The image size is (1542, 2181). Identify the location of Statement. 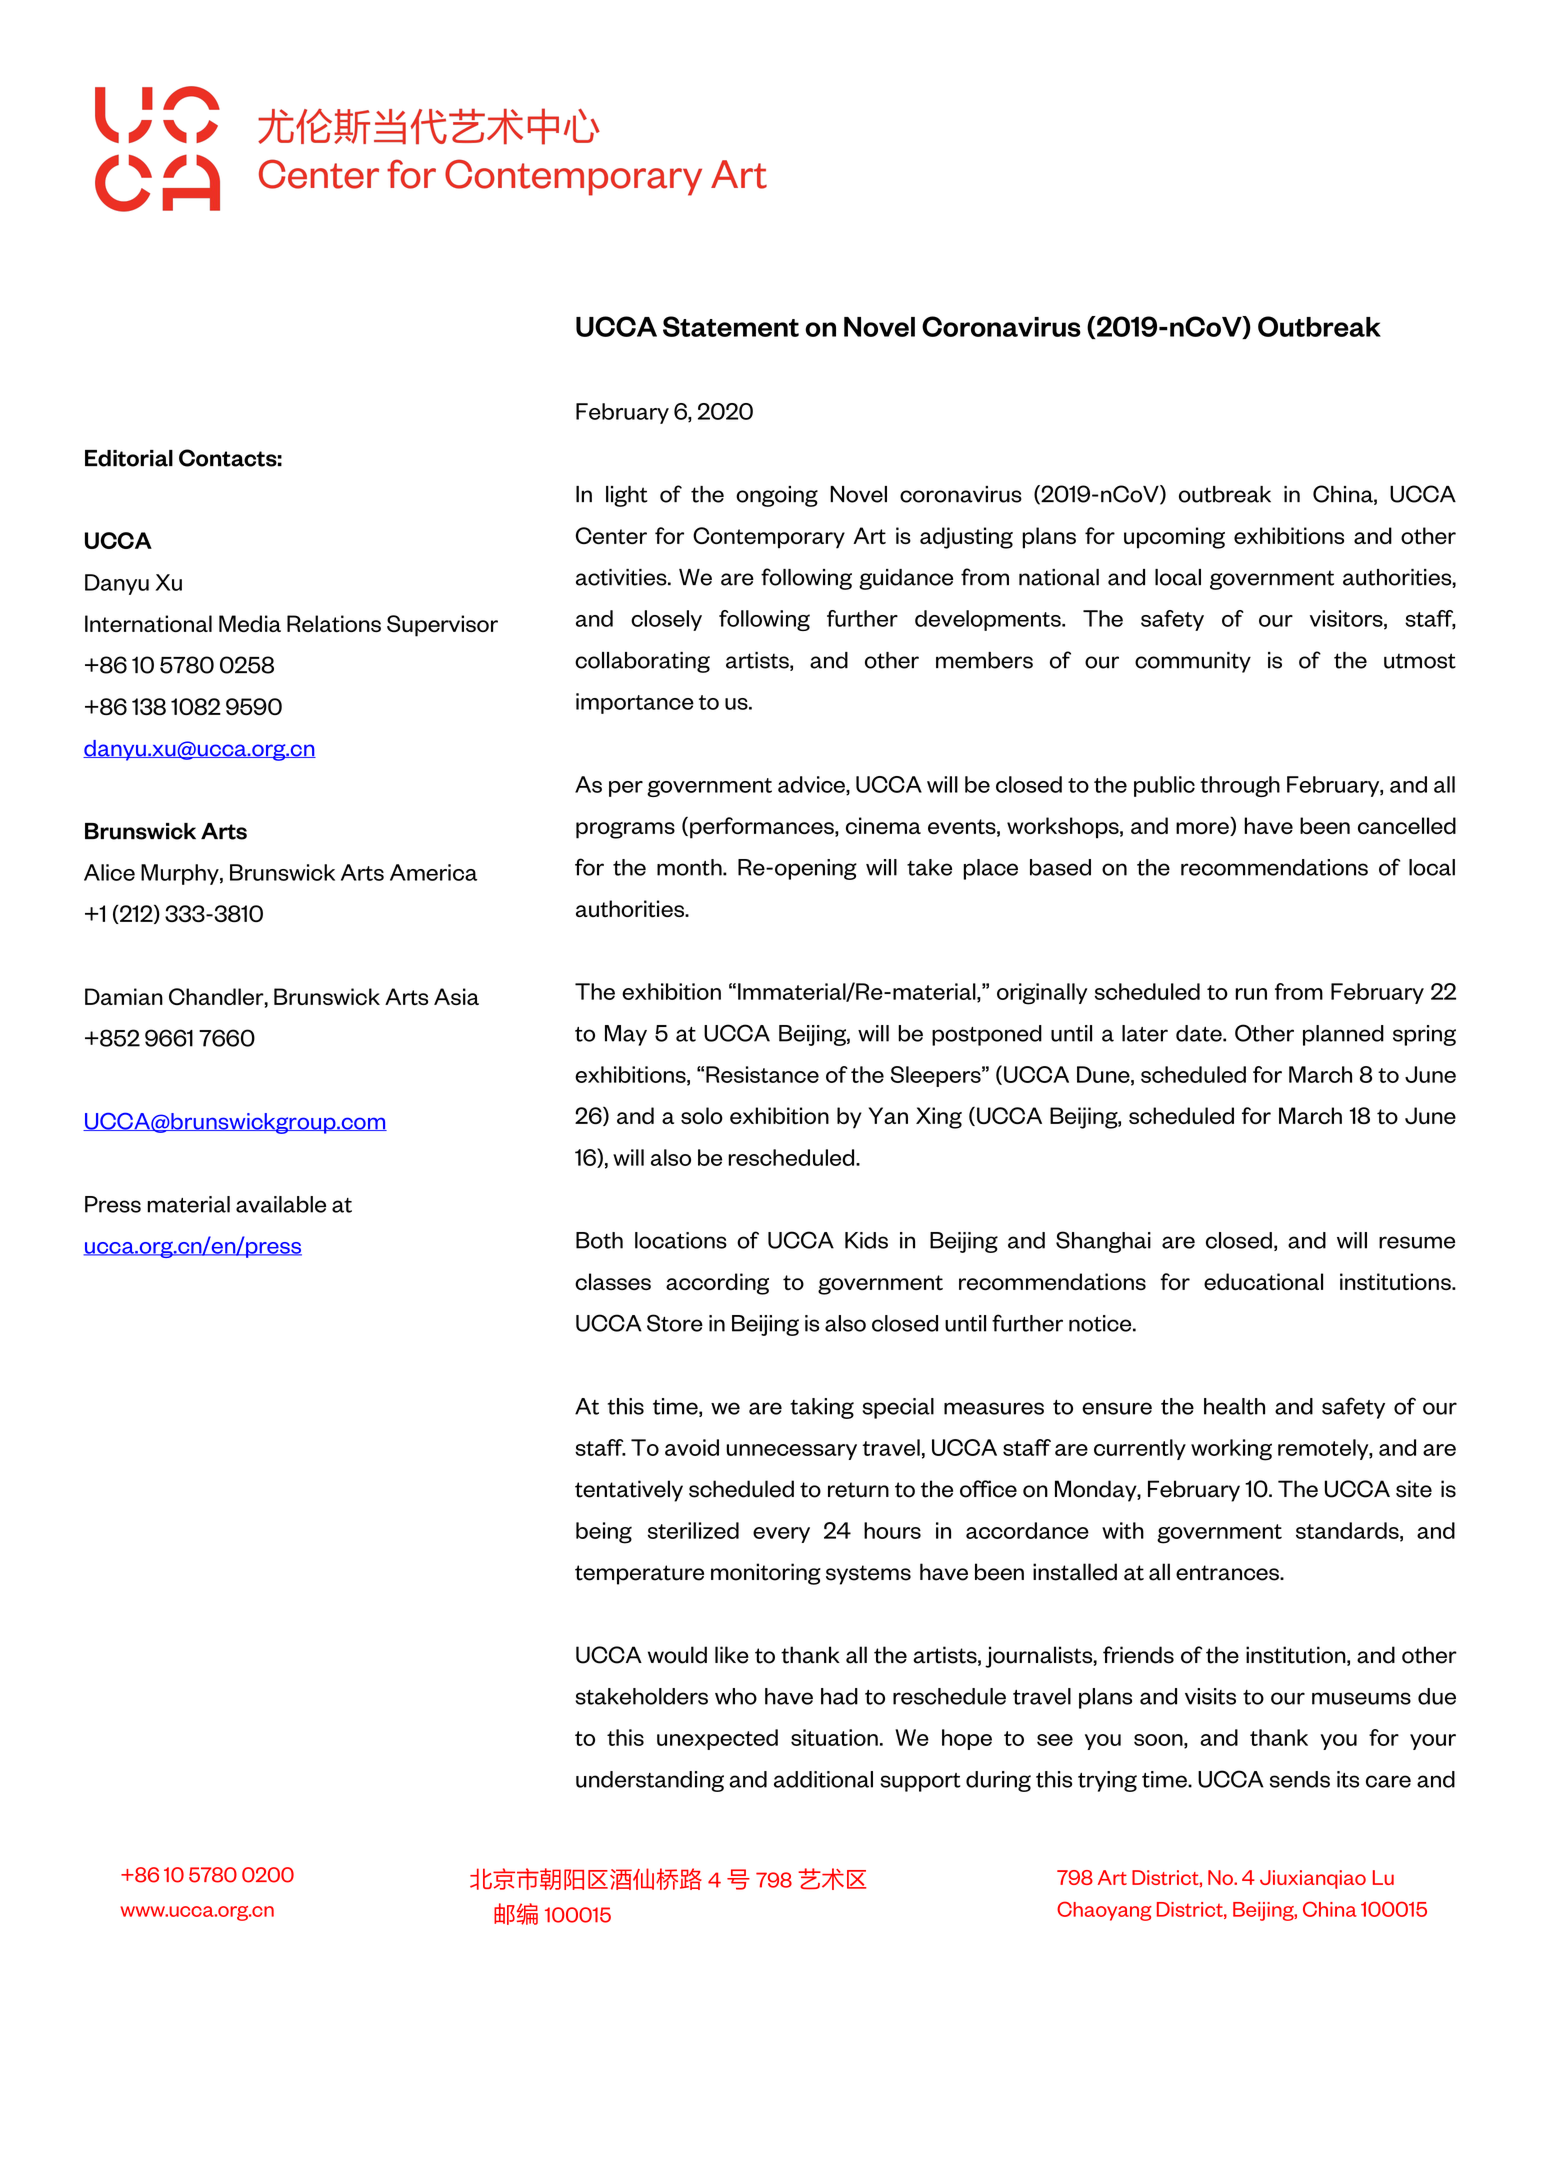
(731, 326).
